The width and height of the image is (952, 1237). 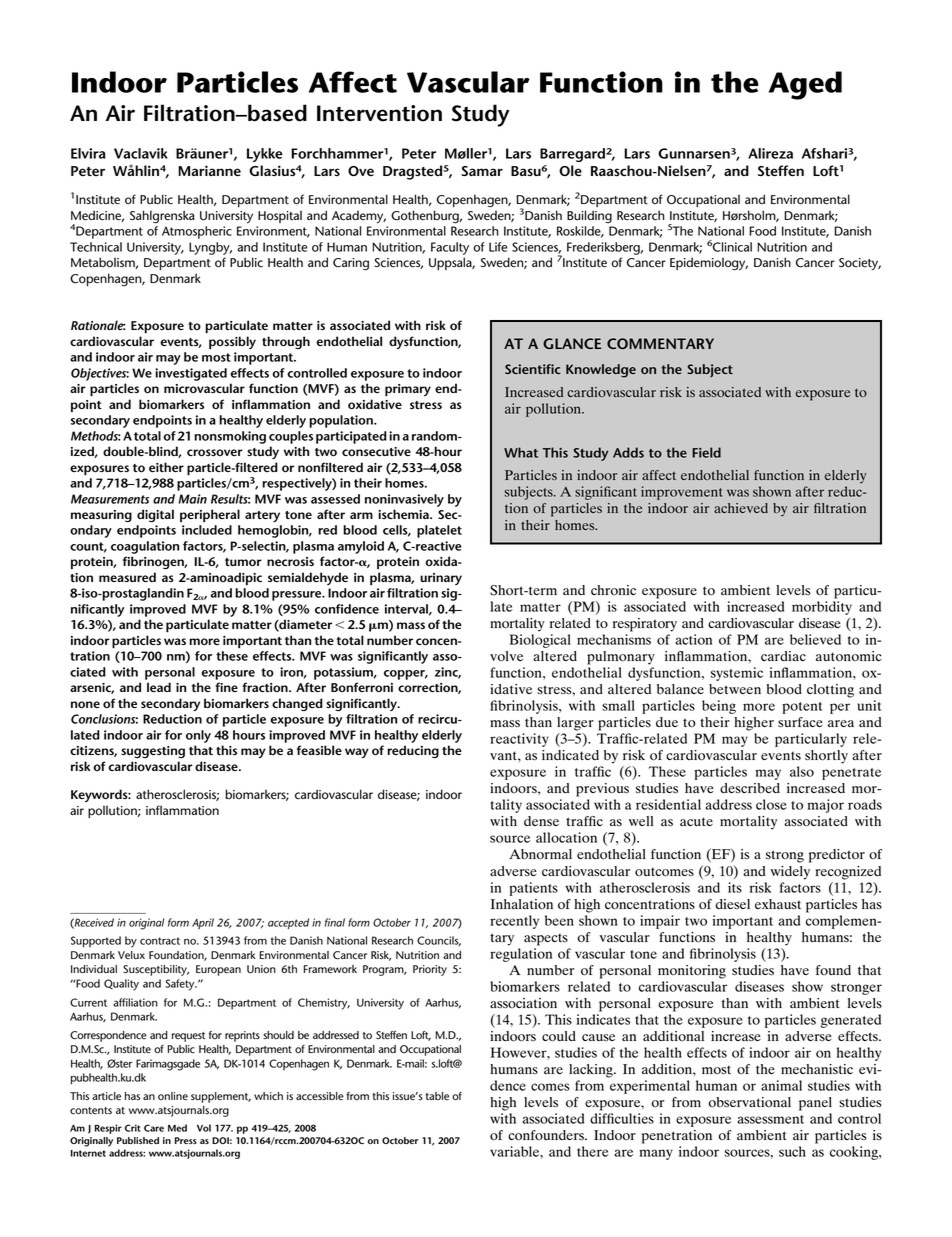 What do you see at coordinates (209, 171) in the image?
I see `Marianne` at bounding box center [209, 171].
